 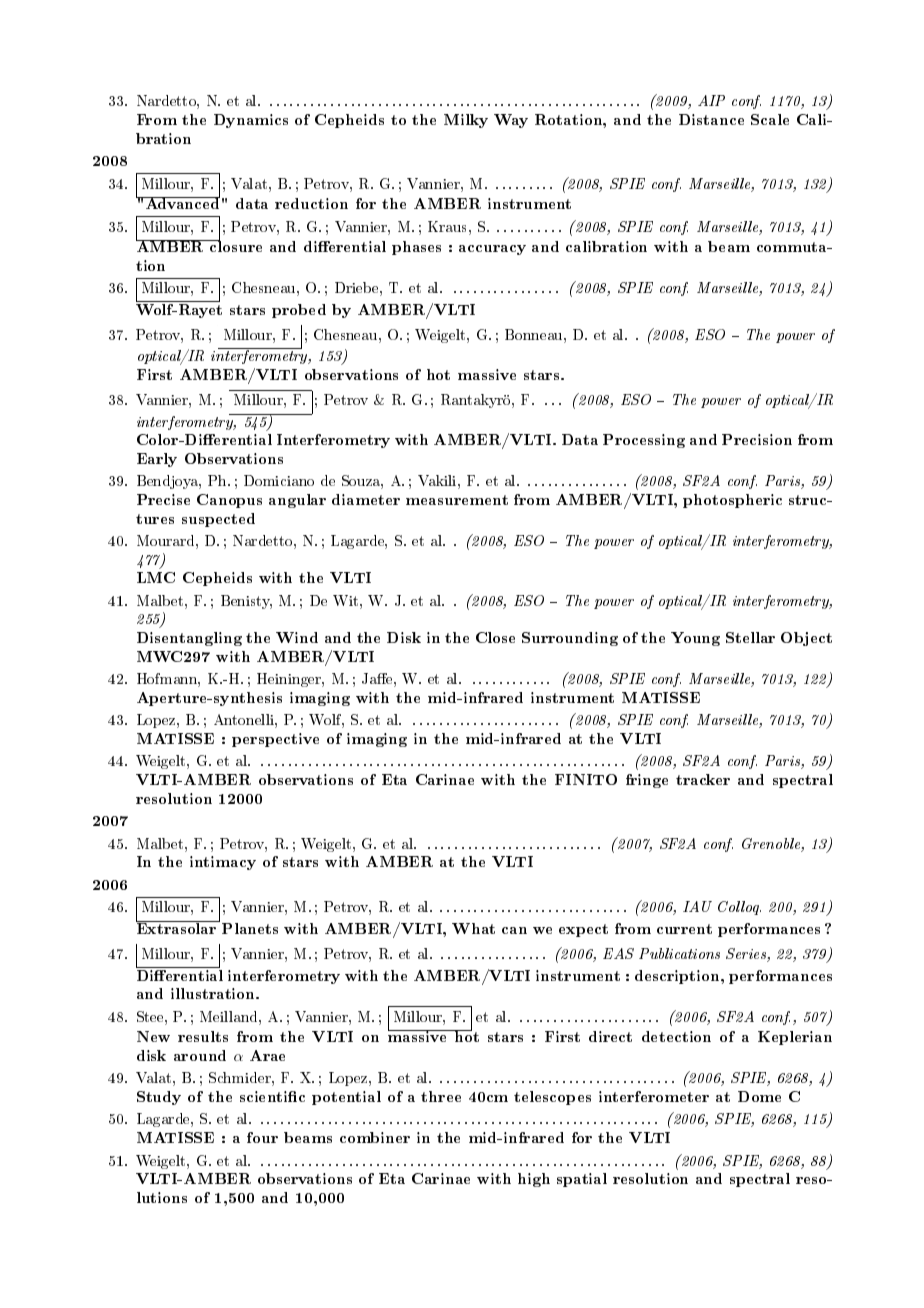 What do you see at coordinates (251, 121) in the page?
I see `Dynamics` at bounding box center [251, 121].
